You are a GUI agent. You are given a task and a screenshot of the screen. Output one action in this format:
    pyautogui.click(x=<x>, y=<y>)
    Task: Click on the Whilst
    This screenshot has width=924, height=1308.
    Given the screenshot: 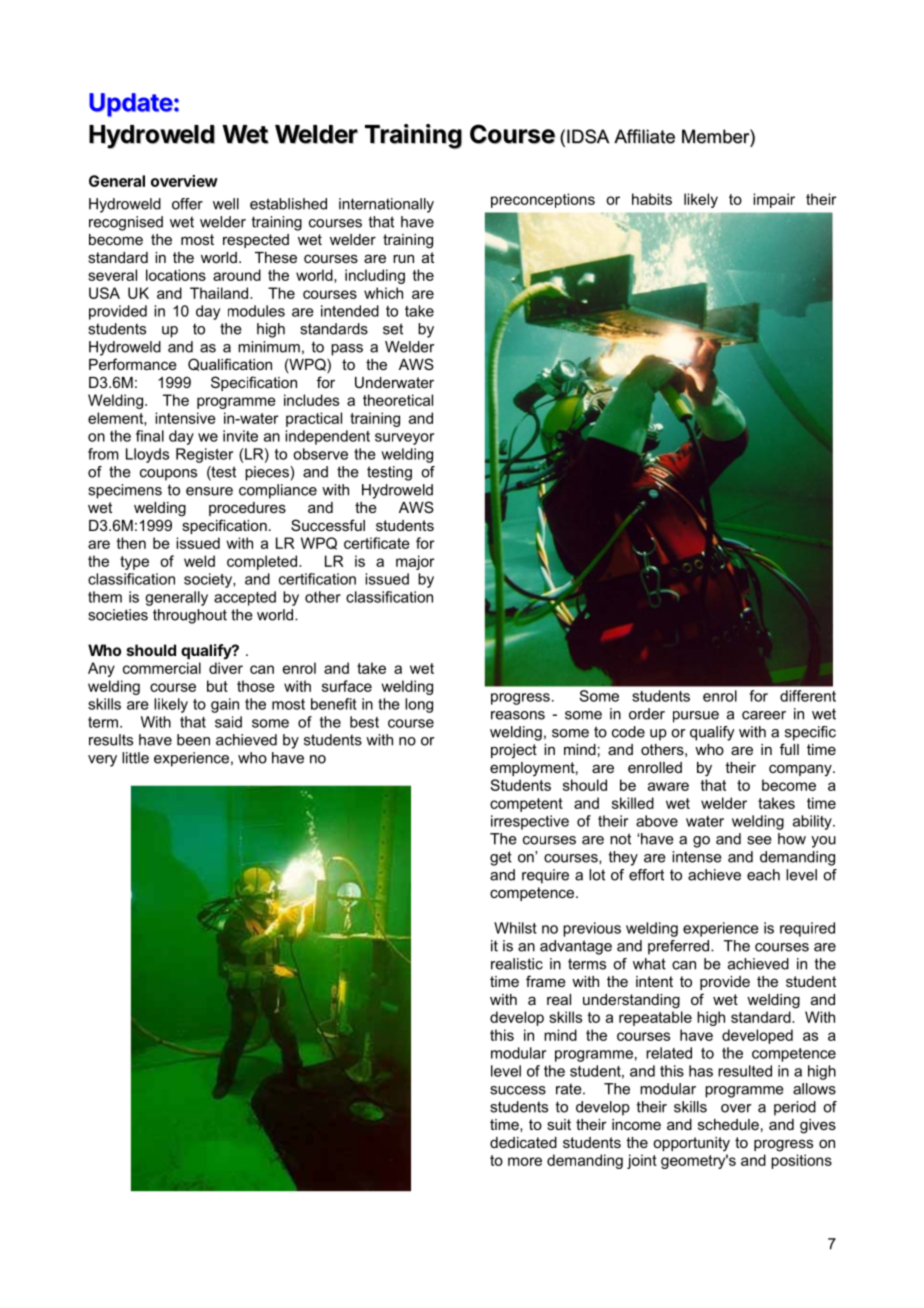 What is the action you would take?
    pyautogui.click(x=515, y=928)
